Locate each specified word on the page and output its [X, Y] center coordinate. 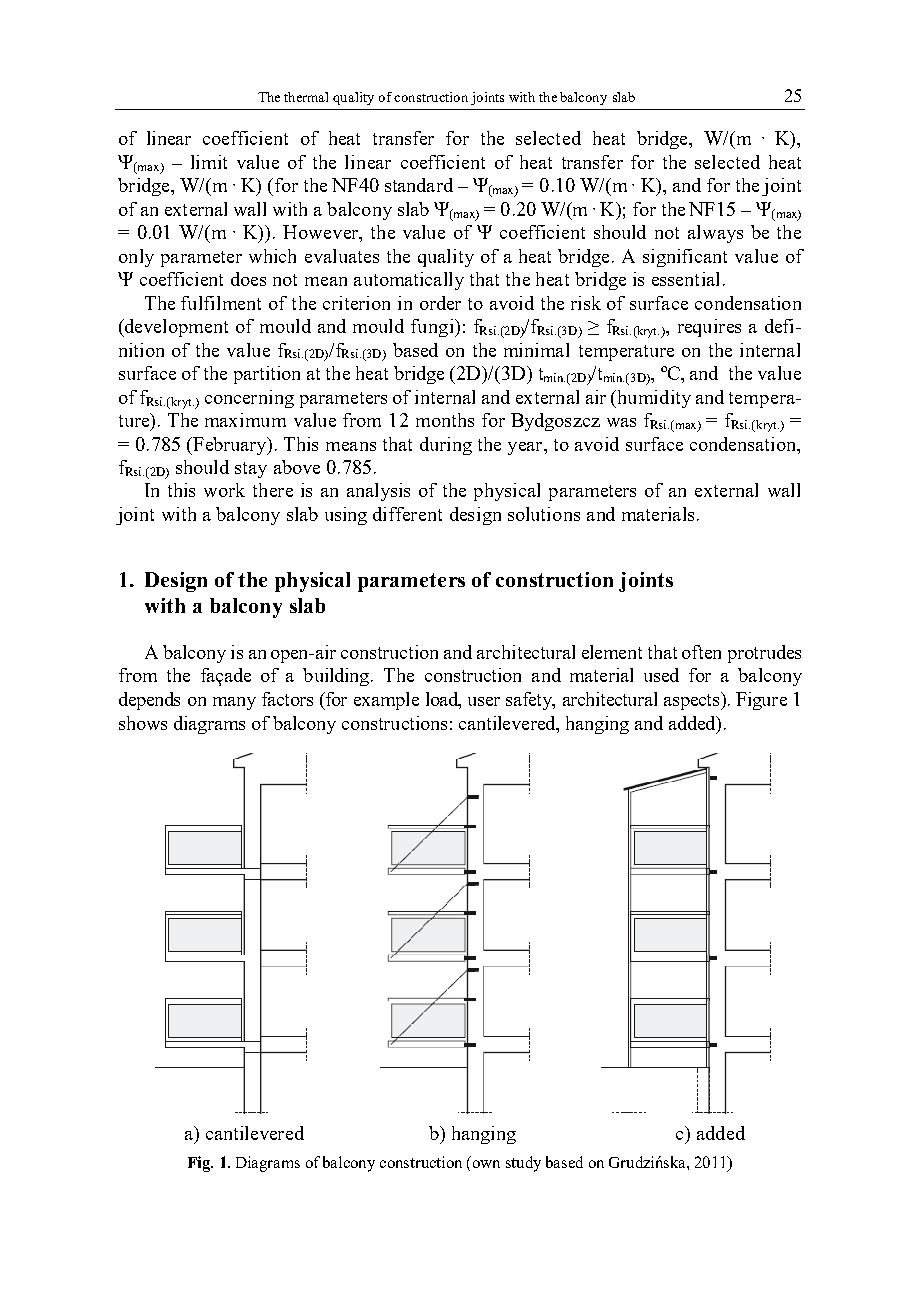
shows [143, 723]
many [234, 703]
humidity [653, 399]
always [715, 234]
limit [209, 162]
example [386, 701]
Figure [761, 701]
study [523, 1164]
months [445, 420]
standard [419, 185]
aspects [693, 701]
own [486, 1164]
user [484, 701]
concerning [249, 399]
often [701, 652]
